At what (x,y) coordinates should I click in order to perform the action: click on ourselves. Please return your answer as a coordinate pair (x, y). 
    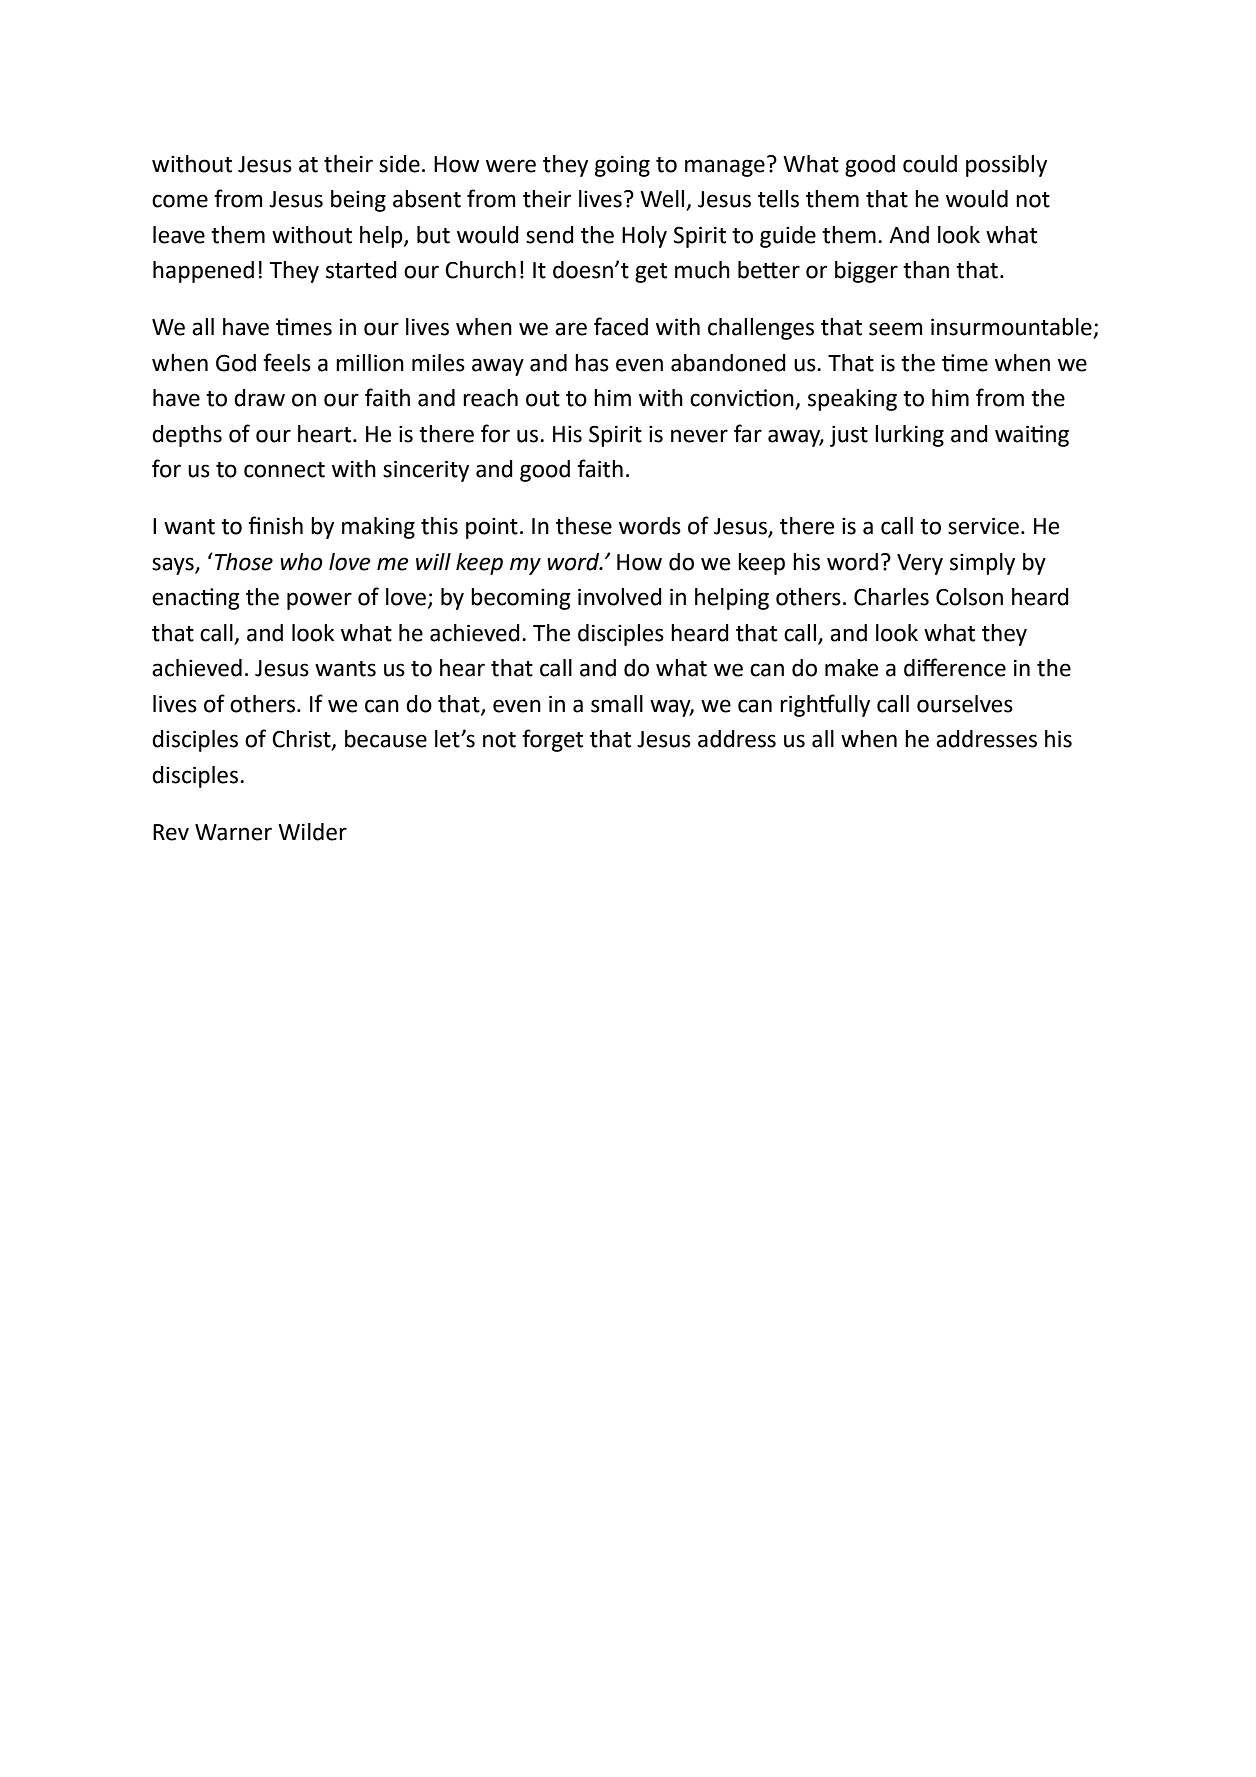
    Looking at the image, I should click on (965, 704).
